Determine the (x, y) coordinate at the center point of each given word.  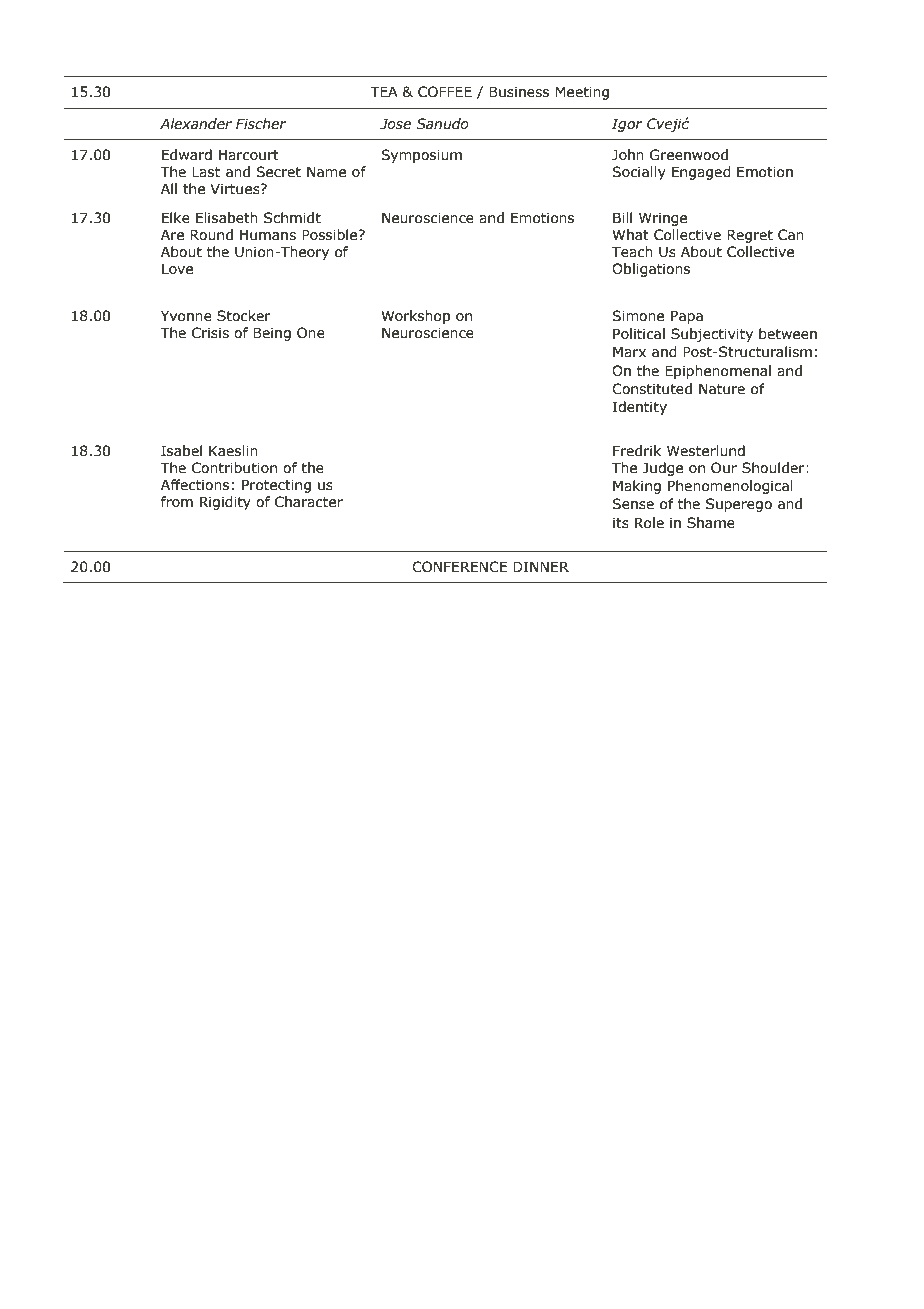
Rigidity (225, 503)
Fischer (261, 124)
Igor (627, 125)
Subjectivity (712, 335)
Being (272, 334)
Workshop (415, 317)
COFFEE (445, 92)
